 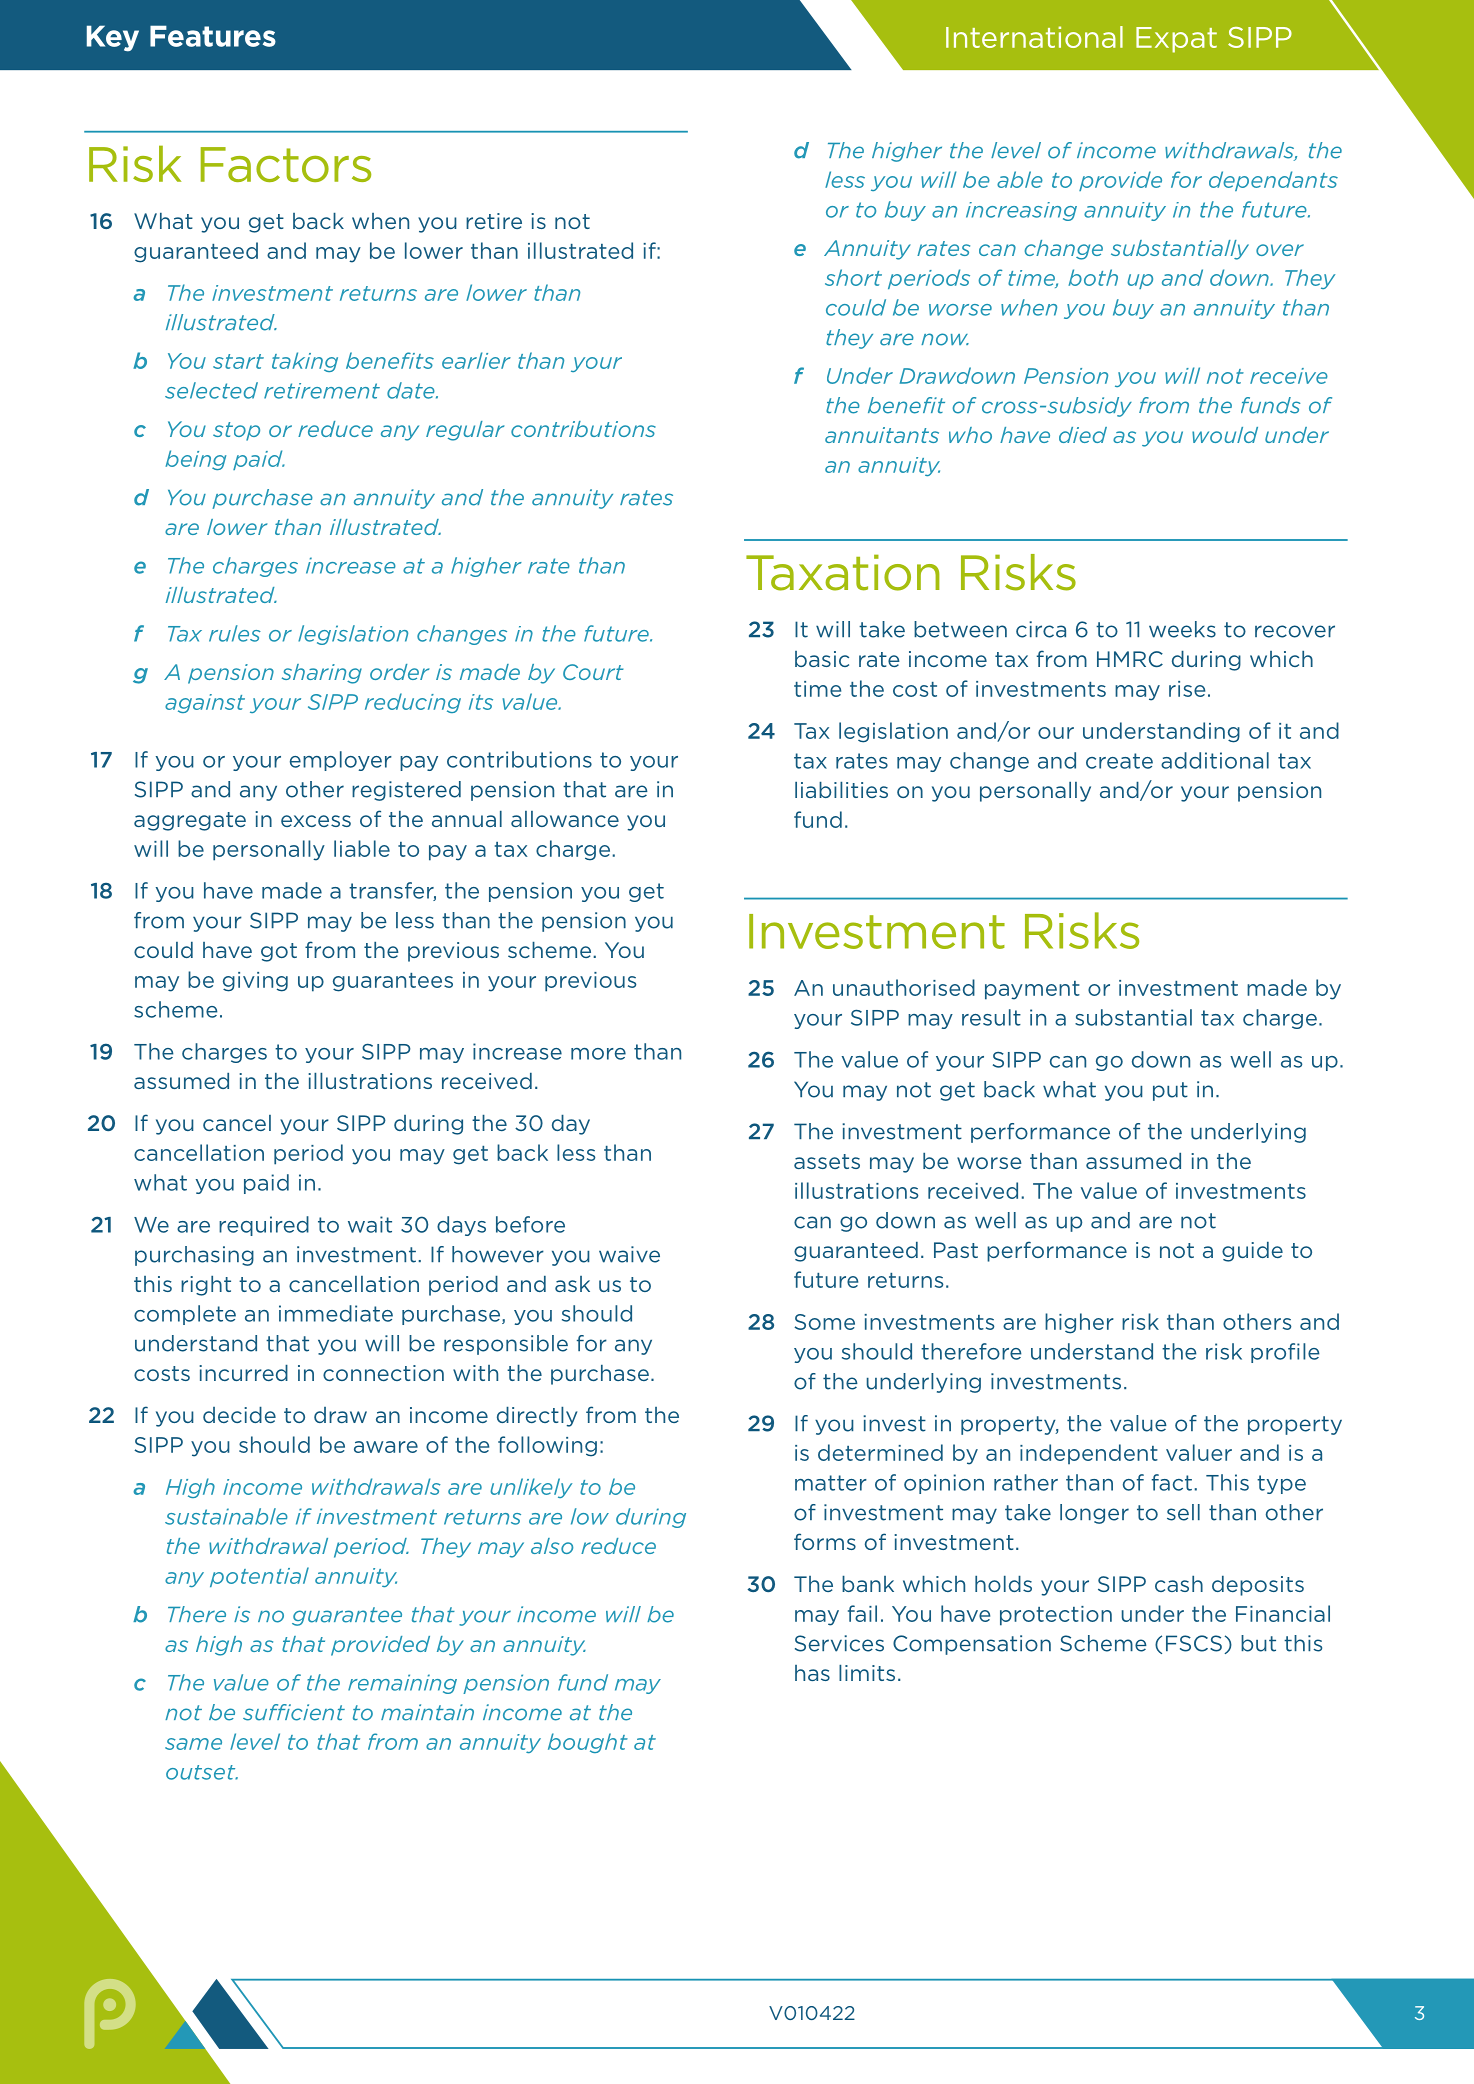 I want to click on put, so click(x=1170, y=1091).
